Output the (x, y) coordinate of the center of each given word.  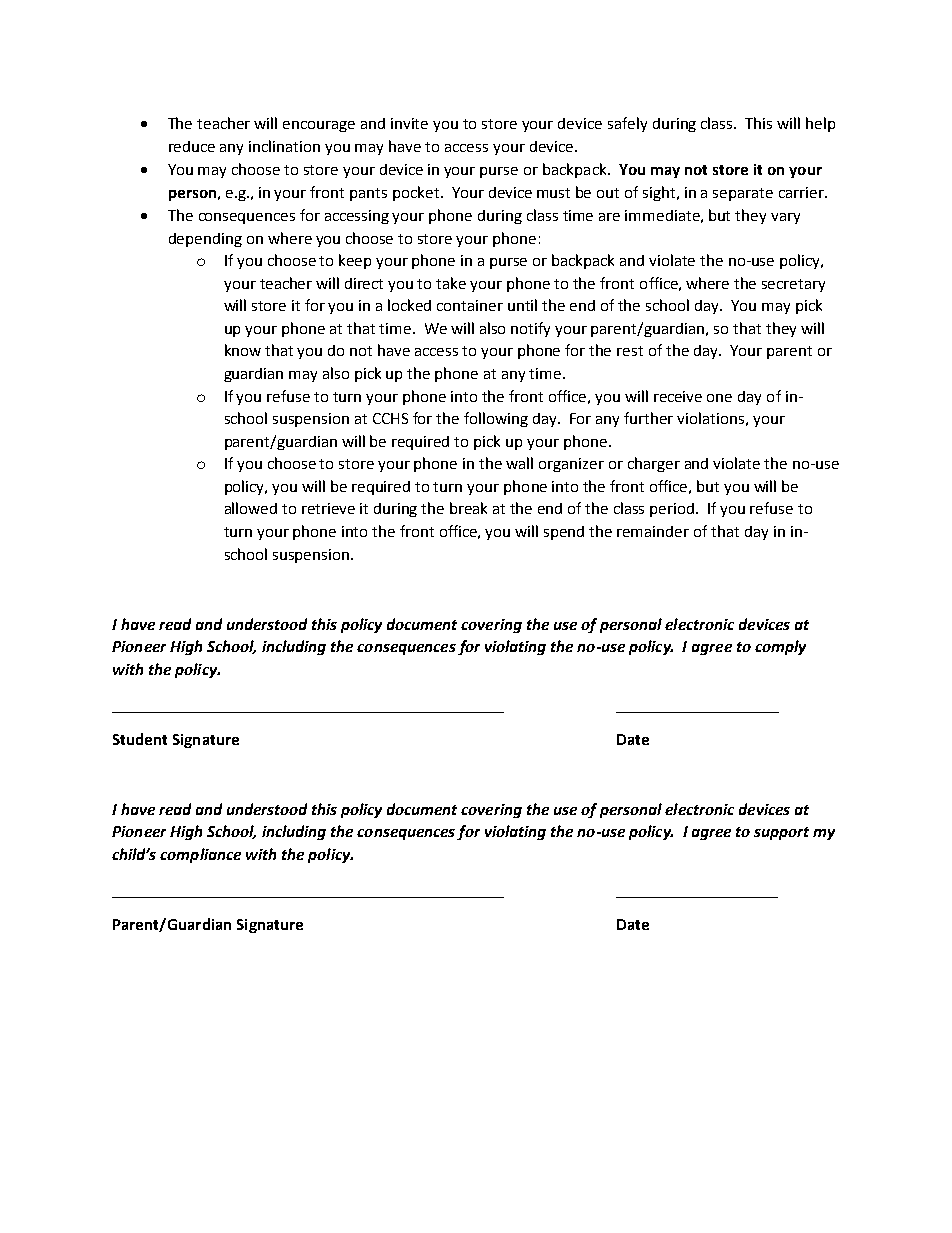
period (673, 510)
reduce (192, 146)
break (468, 508)
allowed (251, 508)
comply (780, 647)
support (781, 833)
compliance (200, 855)
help (820, 124)
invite (409, 123)
